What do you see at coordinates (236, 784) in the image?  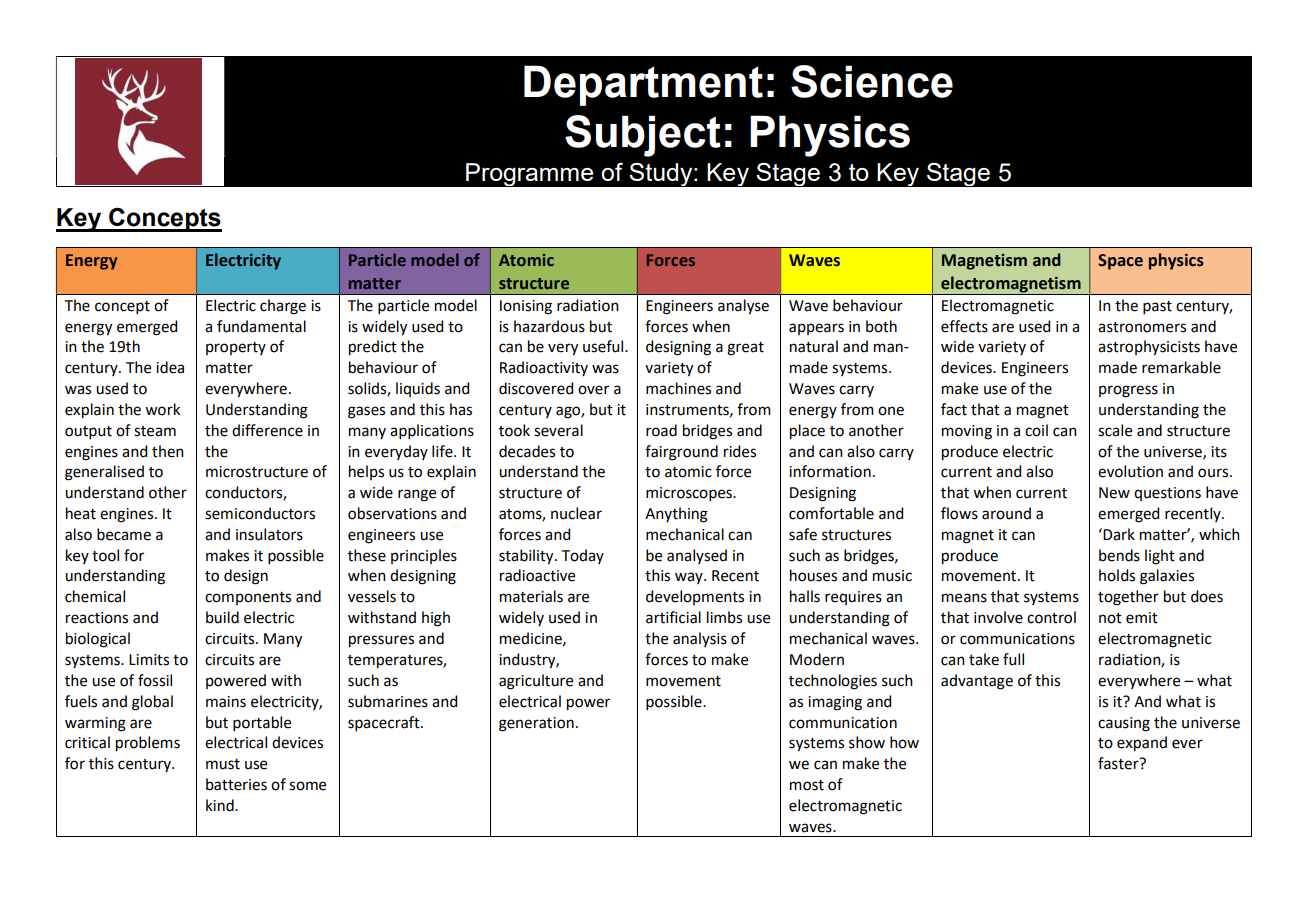 I see `batteries` at bounding box center [236, 784].
